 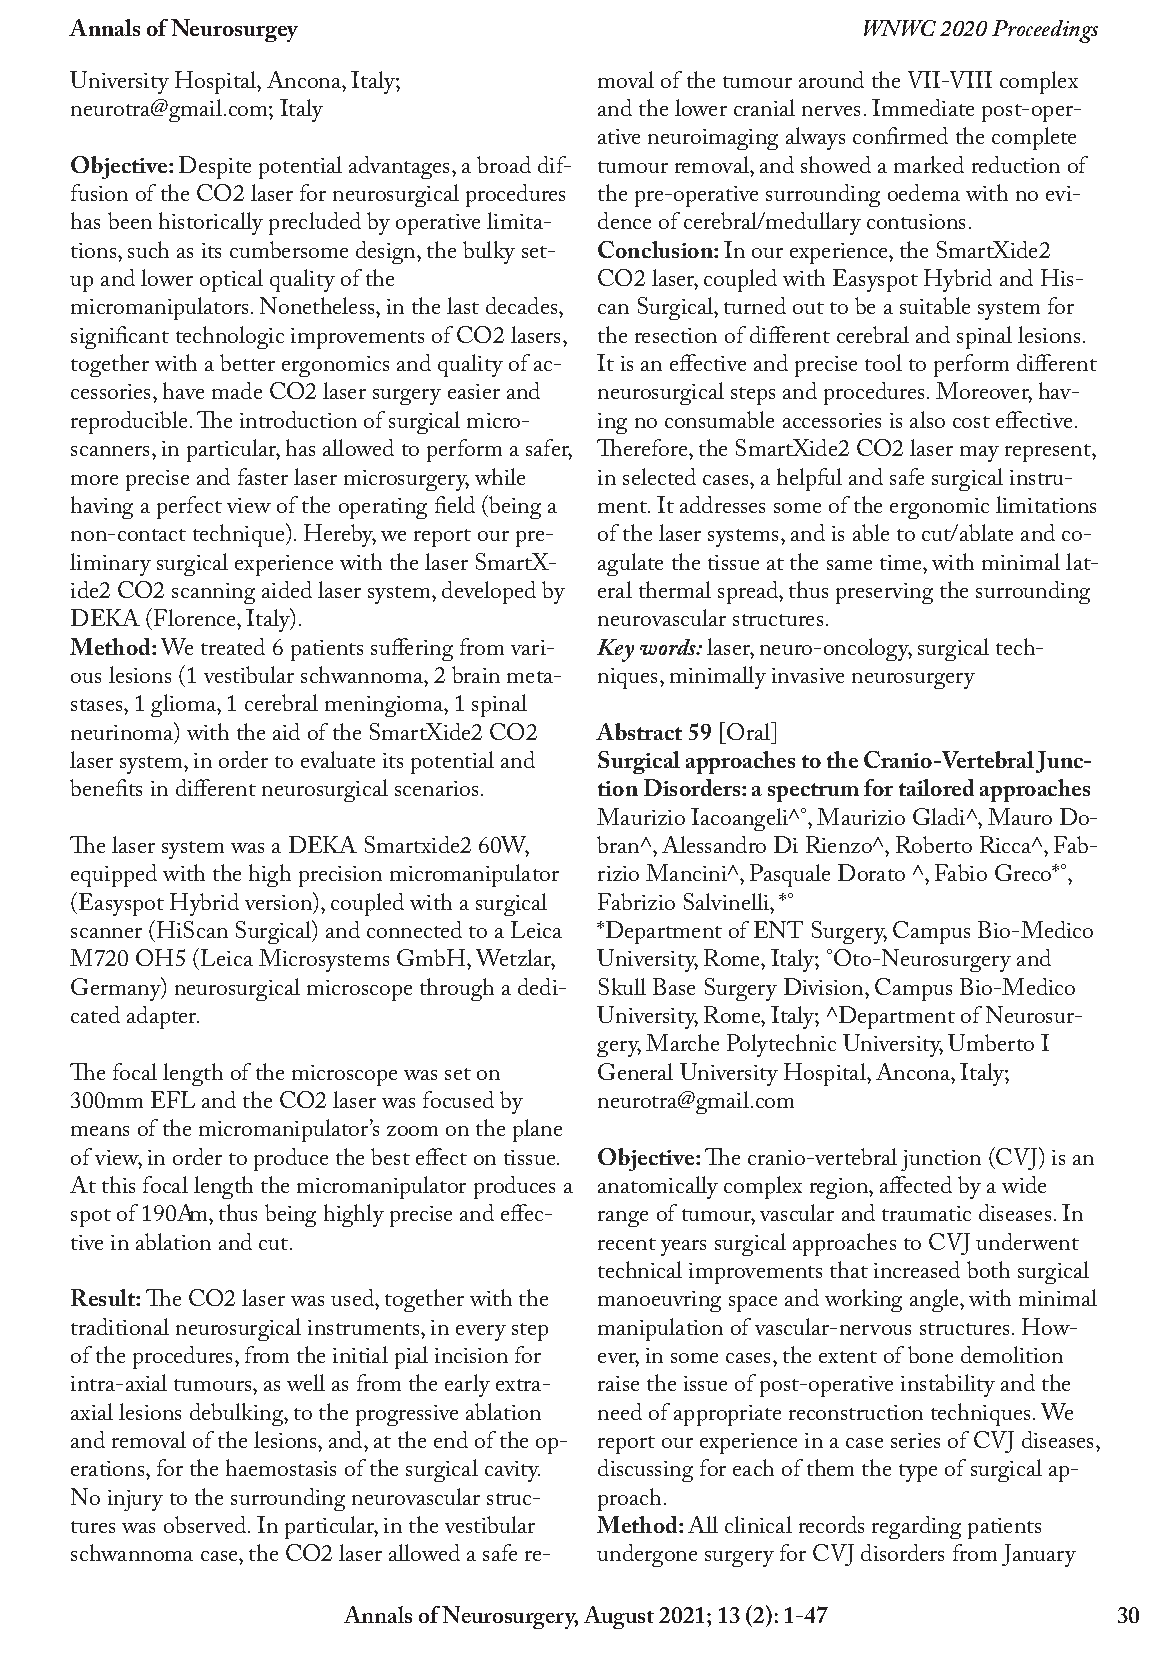 What do you see at coordinates (215, 167) in the screenshot?
I see `Despite` at bounding box center [215, 167].
